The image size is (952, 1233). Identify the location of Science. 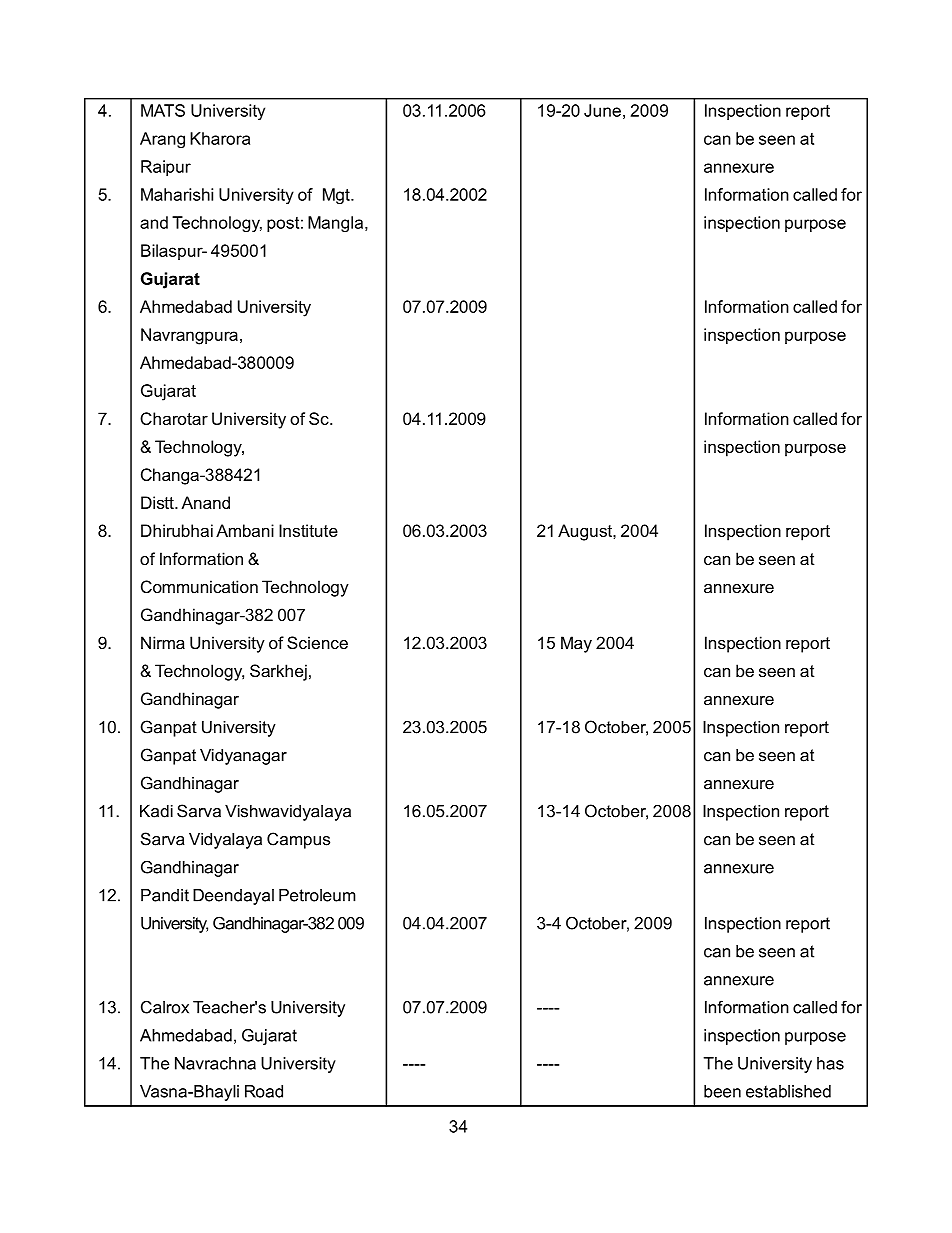
(317, 642).
